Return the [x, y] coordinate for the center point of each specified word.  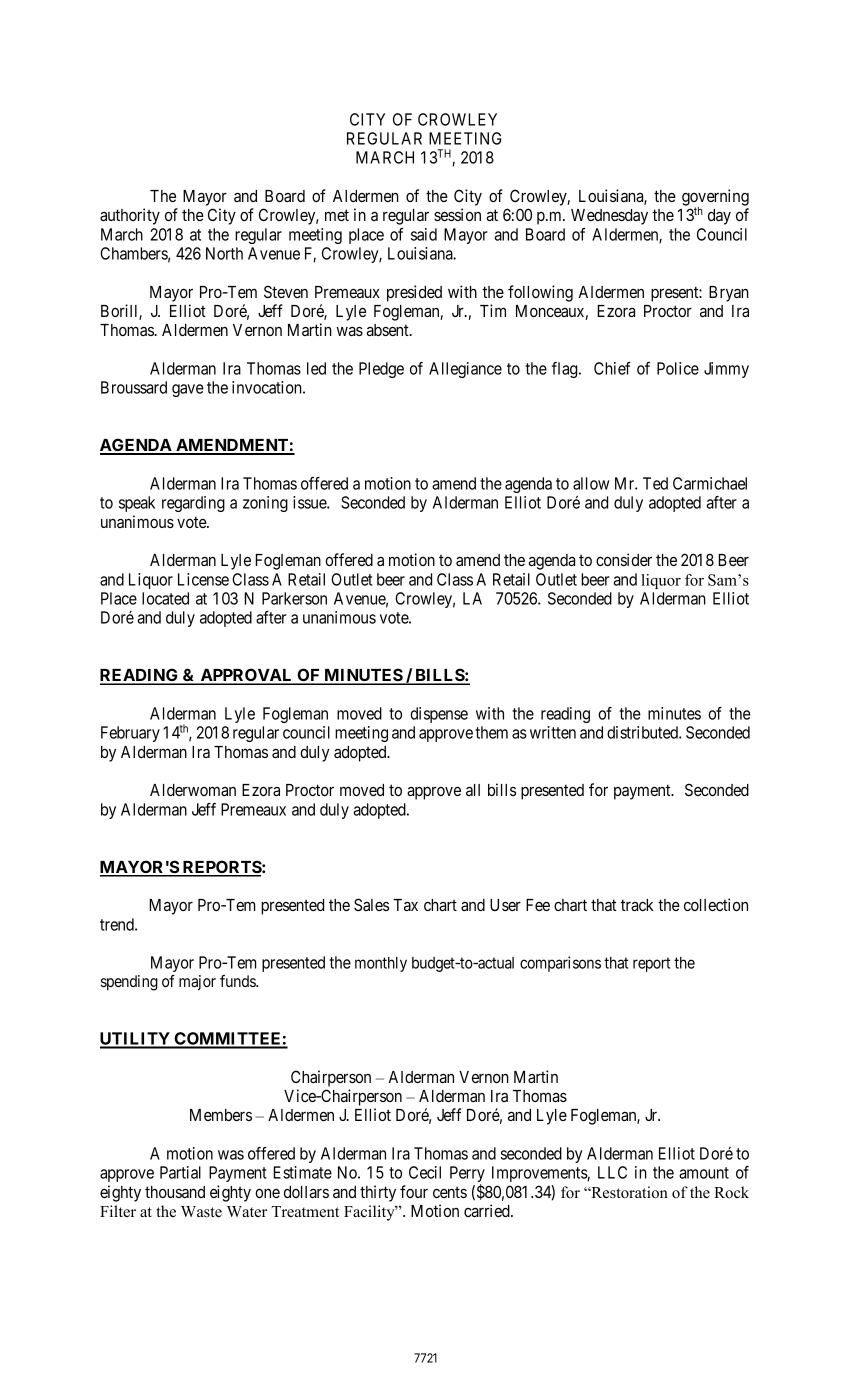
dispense [439, 715]
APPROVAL [246, 676]
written [553, 732]
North [224, 253]
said [424, 234]
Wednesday [609, 217]
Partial [180, 1172]
